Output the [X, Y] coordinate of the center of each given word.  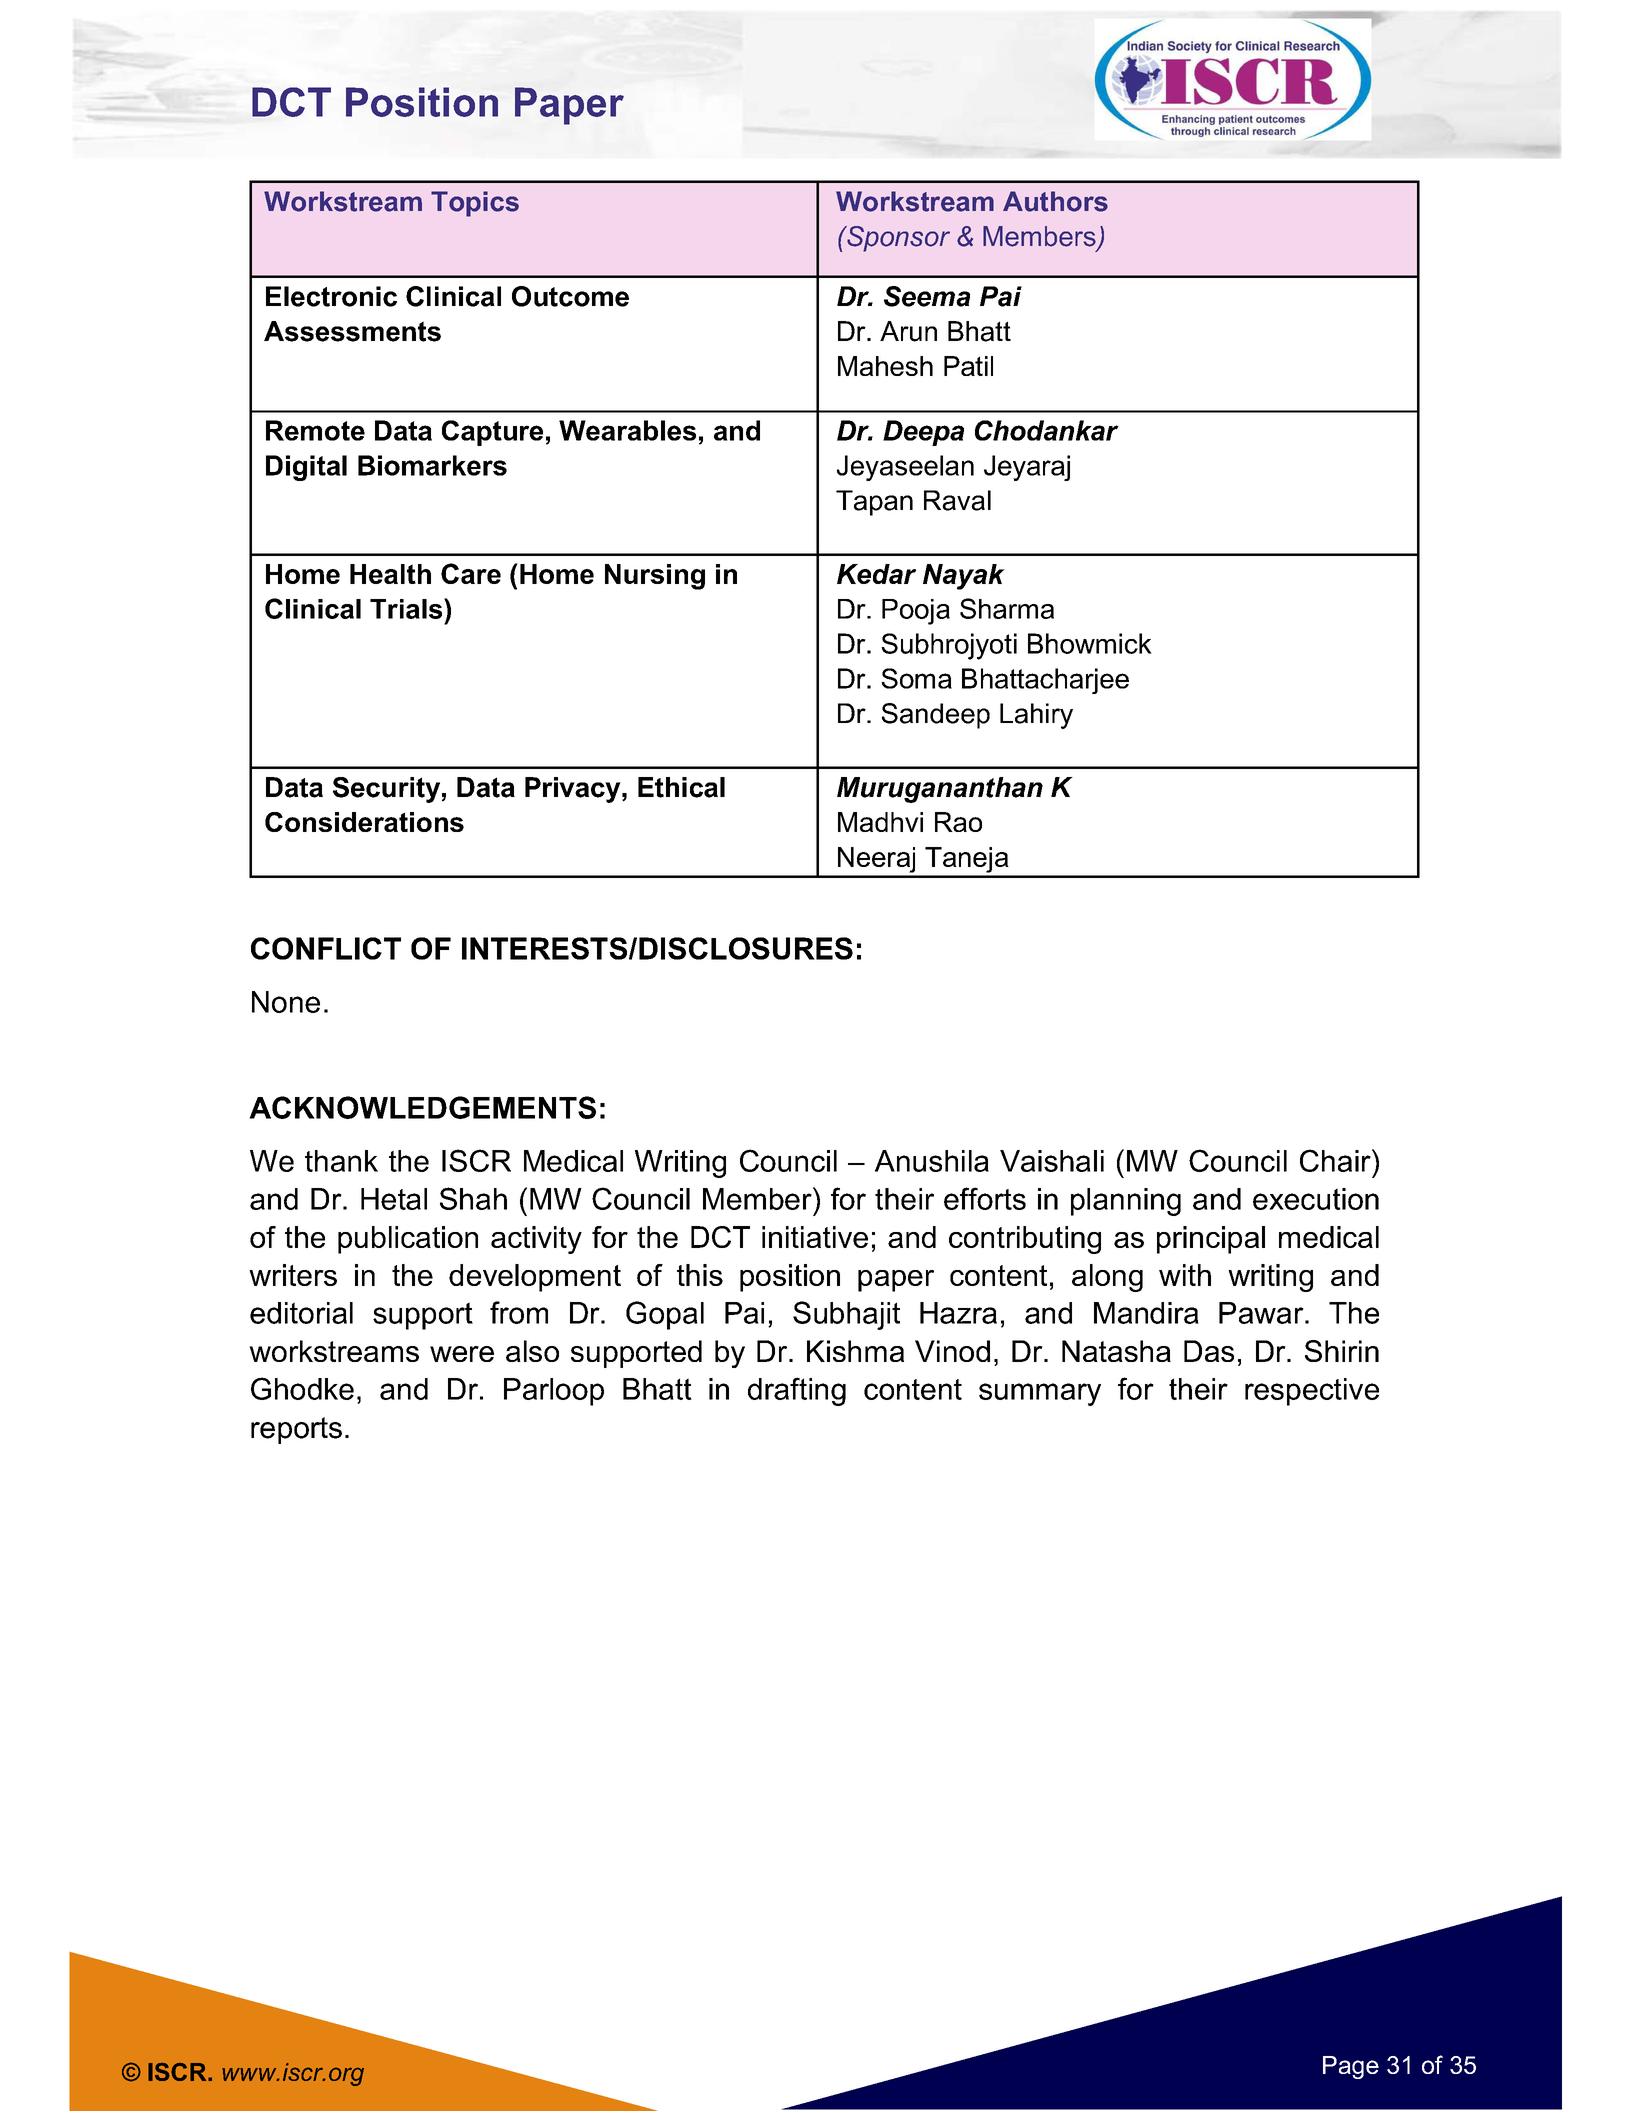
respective [1312, 1392]
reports [296, 1430]
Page [1351, 2067]
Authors [1055, 201]
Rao [958, 822]
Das [1209, 1351]
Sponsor [897, 239]
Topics [475, 204]
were [462, 1354]
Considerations [364, 822]
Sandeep [936, 716]
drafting [797, 1391]
